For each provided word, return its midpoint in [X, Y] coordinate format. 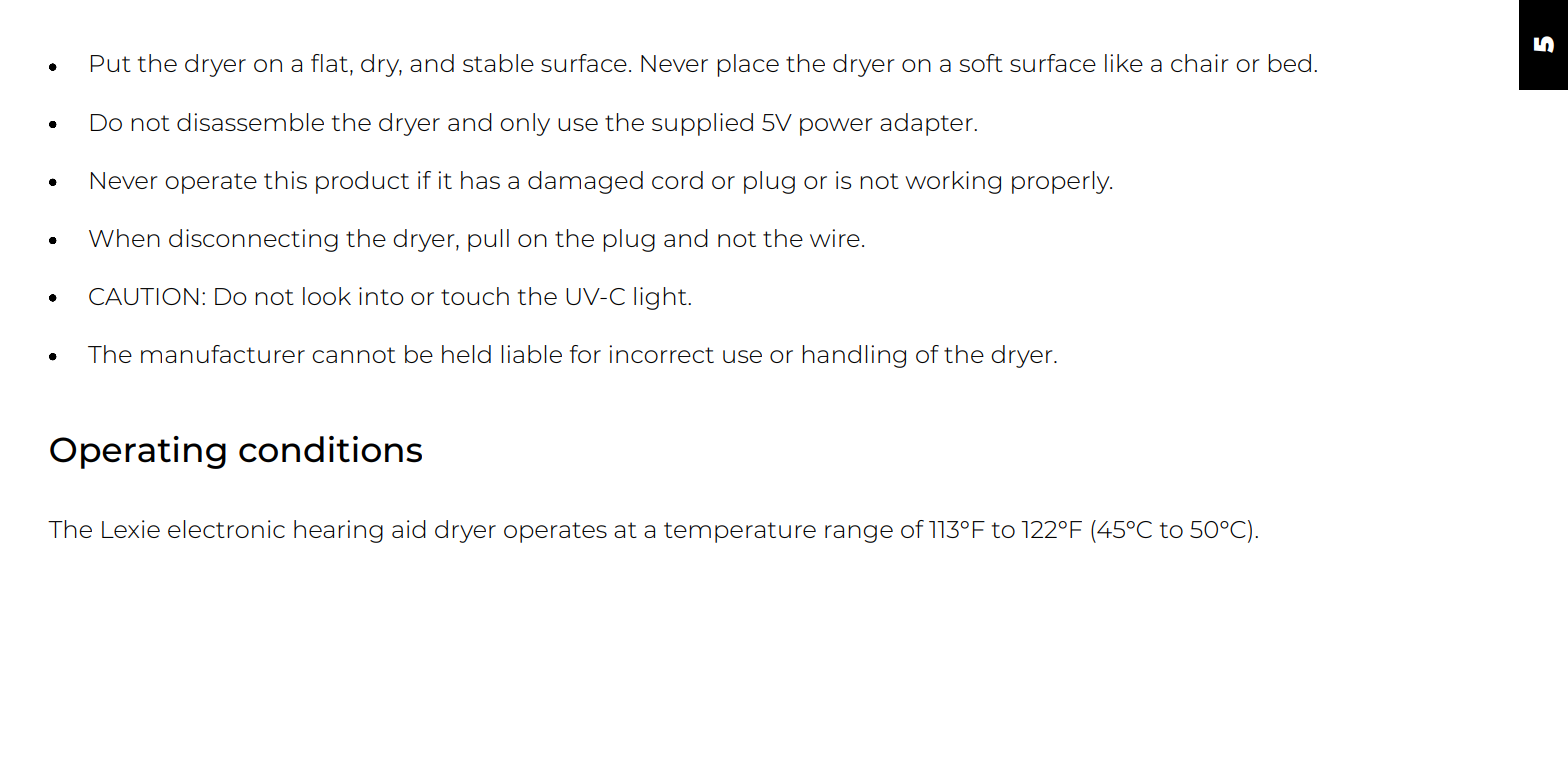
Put [111, 63]
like [1124, 63]
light [661, 298]
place [748, 65]
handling [854, 356]
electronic [226, 529]
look [327, 296]
